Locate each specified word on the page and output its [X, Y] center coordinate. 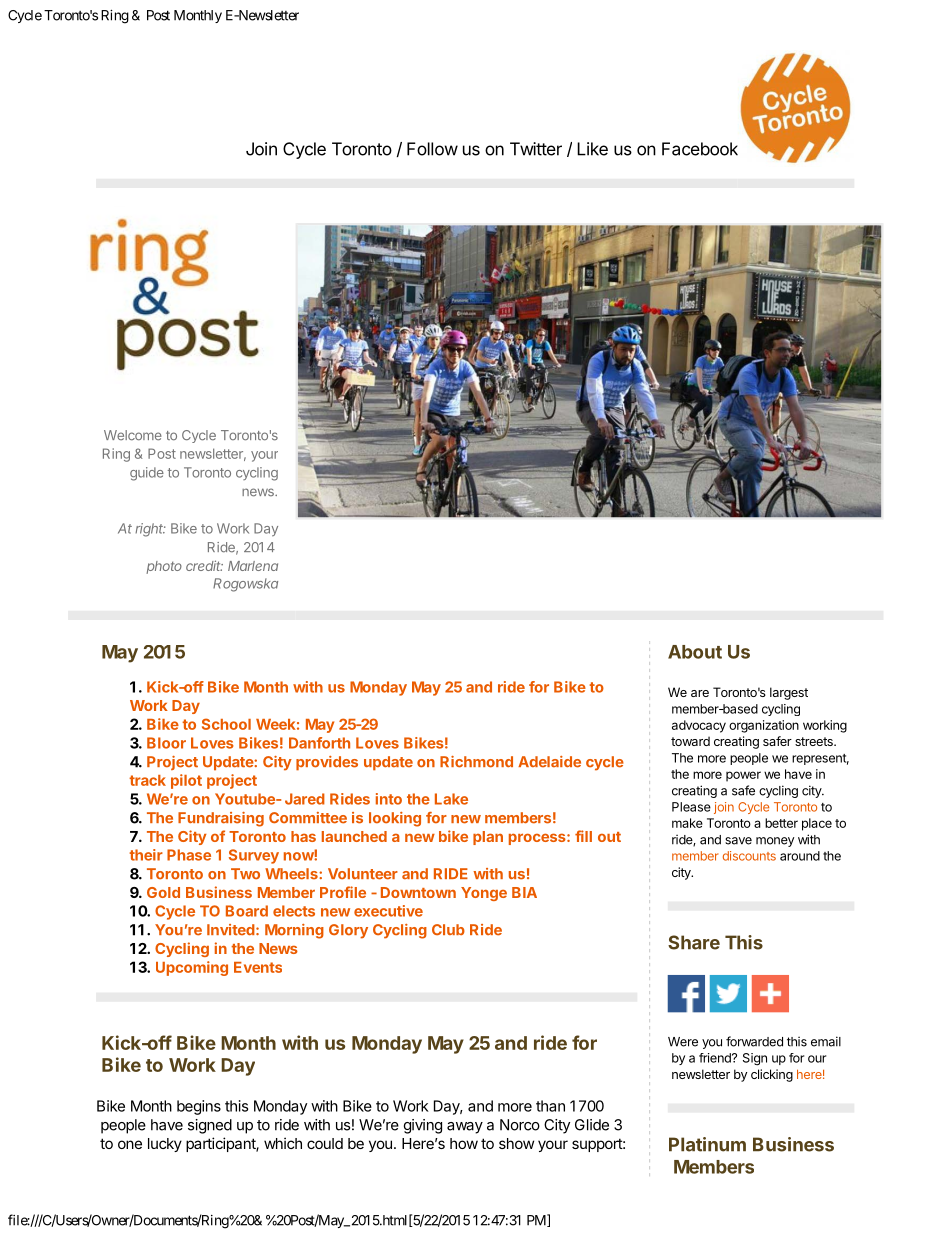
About [695, 652]
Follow [432, 149]
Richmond [476, 762]
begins [199, 1107]
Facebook [700, 149]
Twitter [536, 149]
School [226, 724]
